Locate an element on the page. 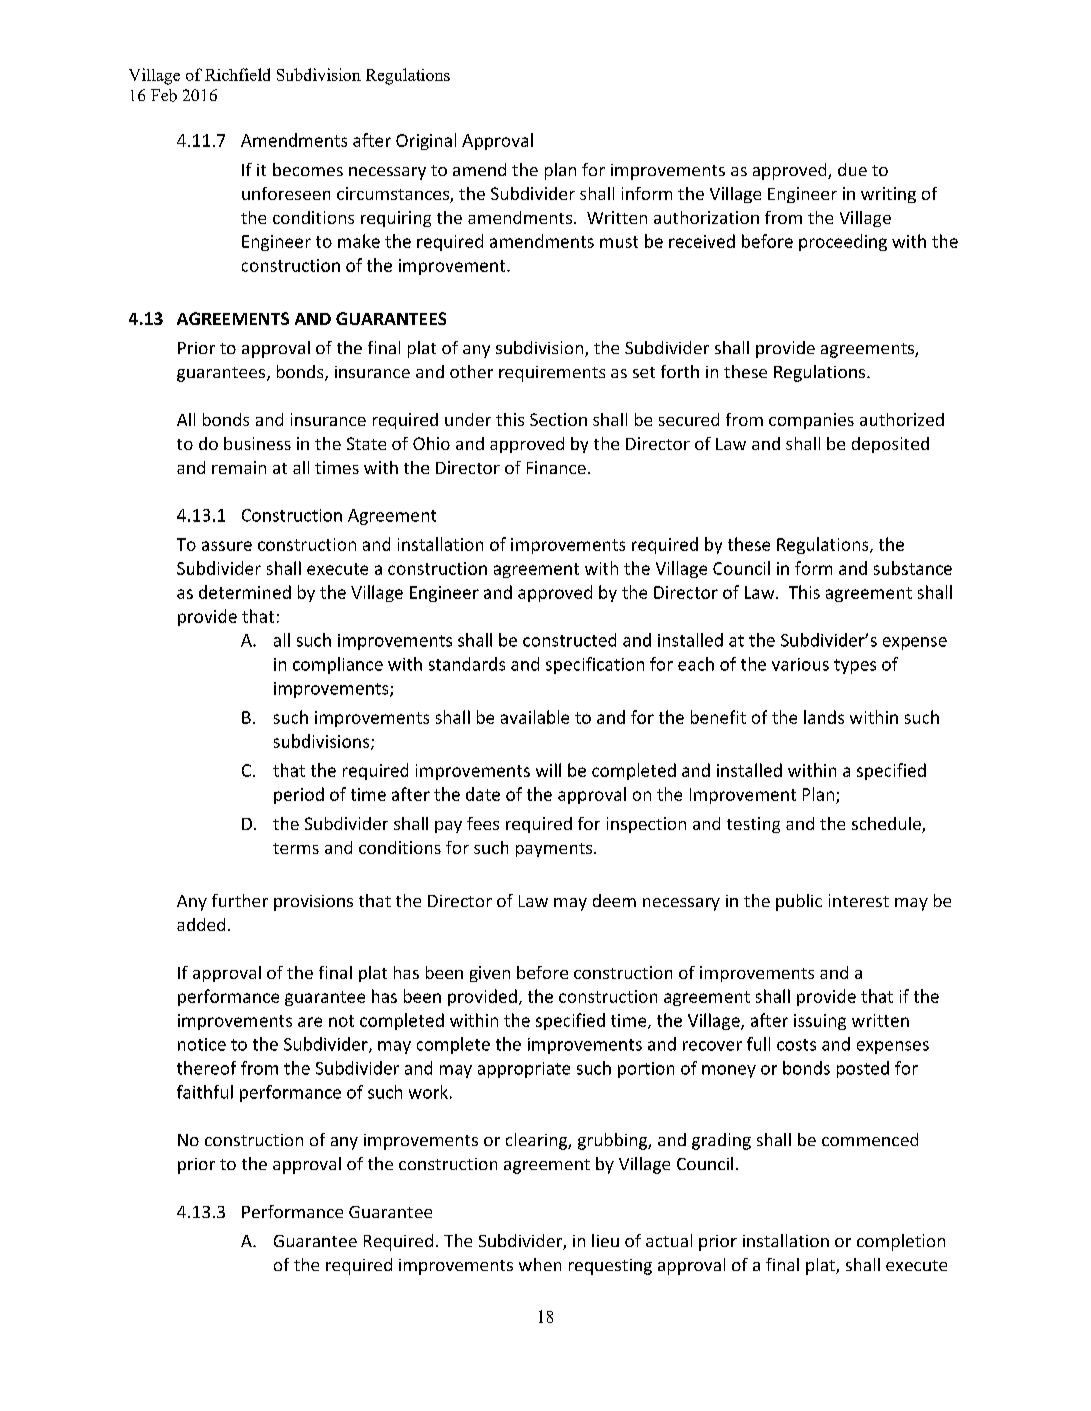 The image size is (1091, 1411). when is located at coordinates (540, 1264).
